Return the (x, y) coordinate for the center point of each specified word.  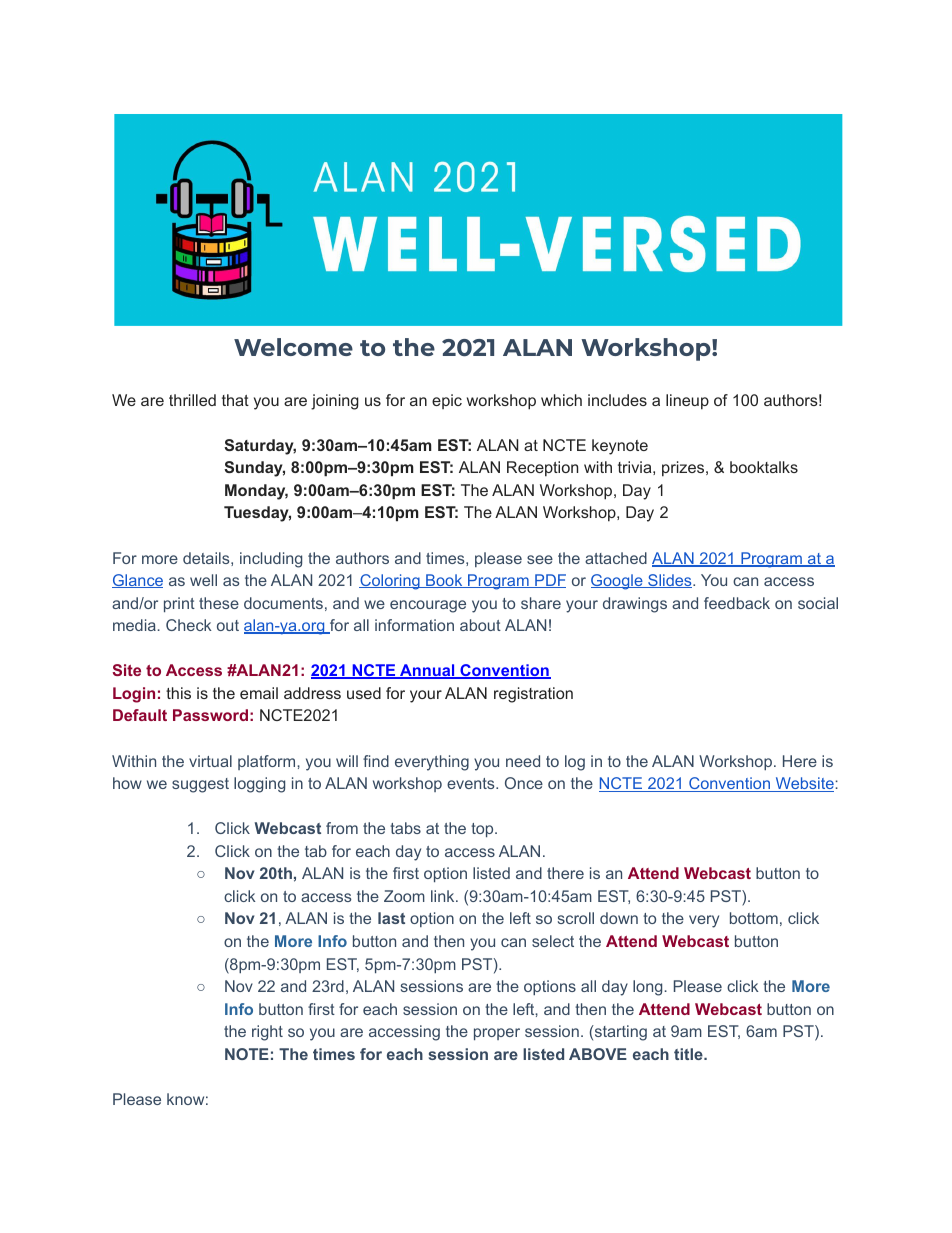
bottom (754, 918)
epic (447, 401)
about (480, 625)
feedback (737, 603)
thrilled (192, 400)
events (472, 783)
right (267, 1033)
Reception (542, 469)
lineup (687, 402)
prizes (684, 469)
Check (189, 625)
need (523, 761)
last (391, 918)
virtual (210, 761)
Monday (256, 492)
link (444, 896)
